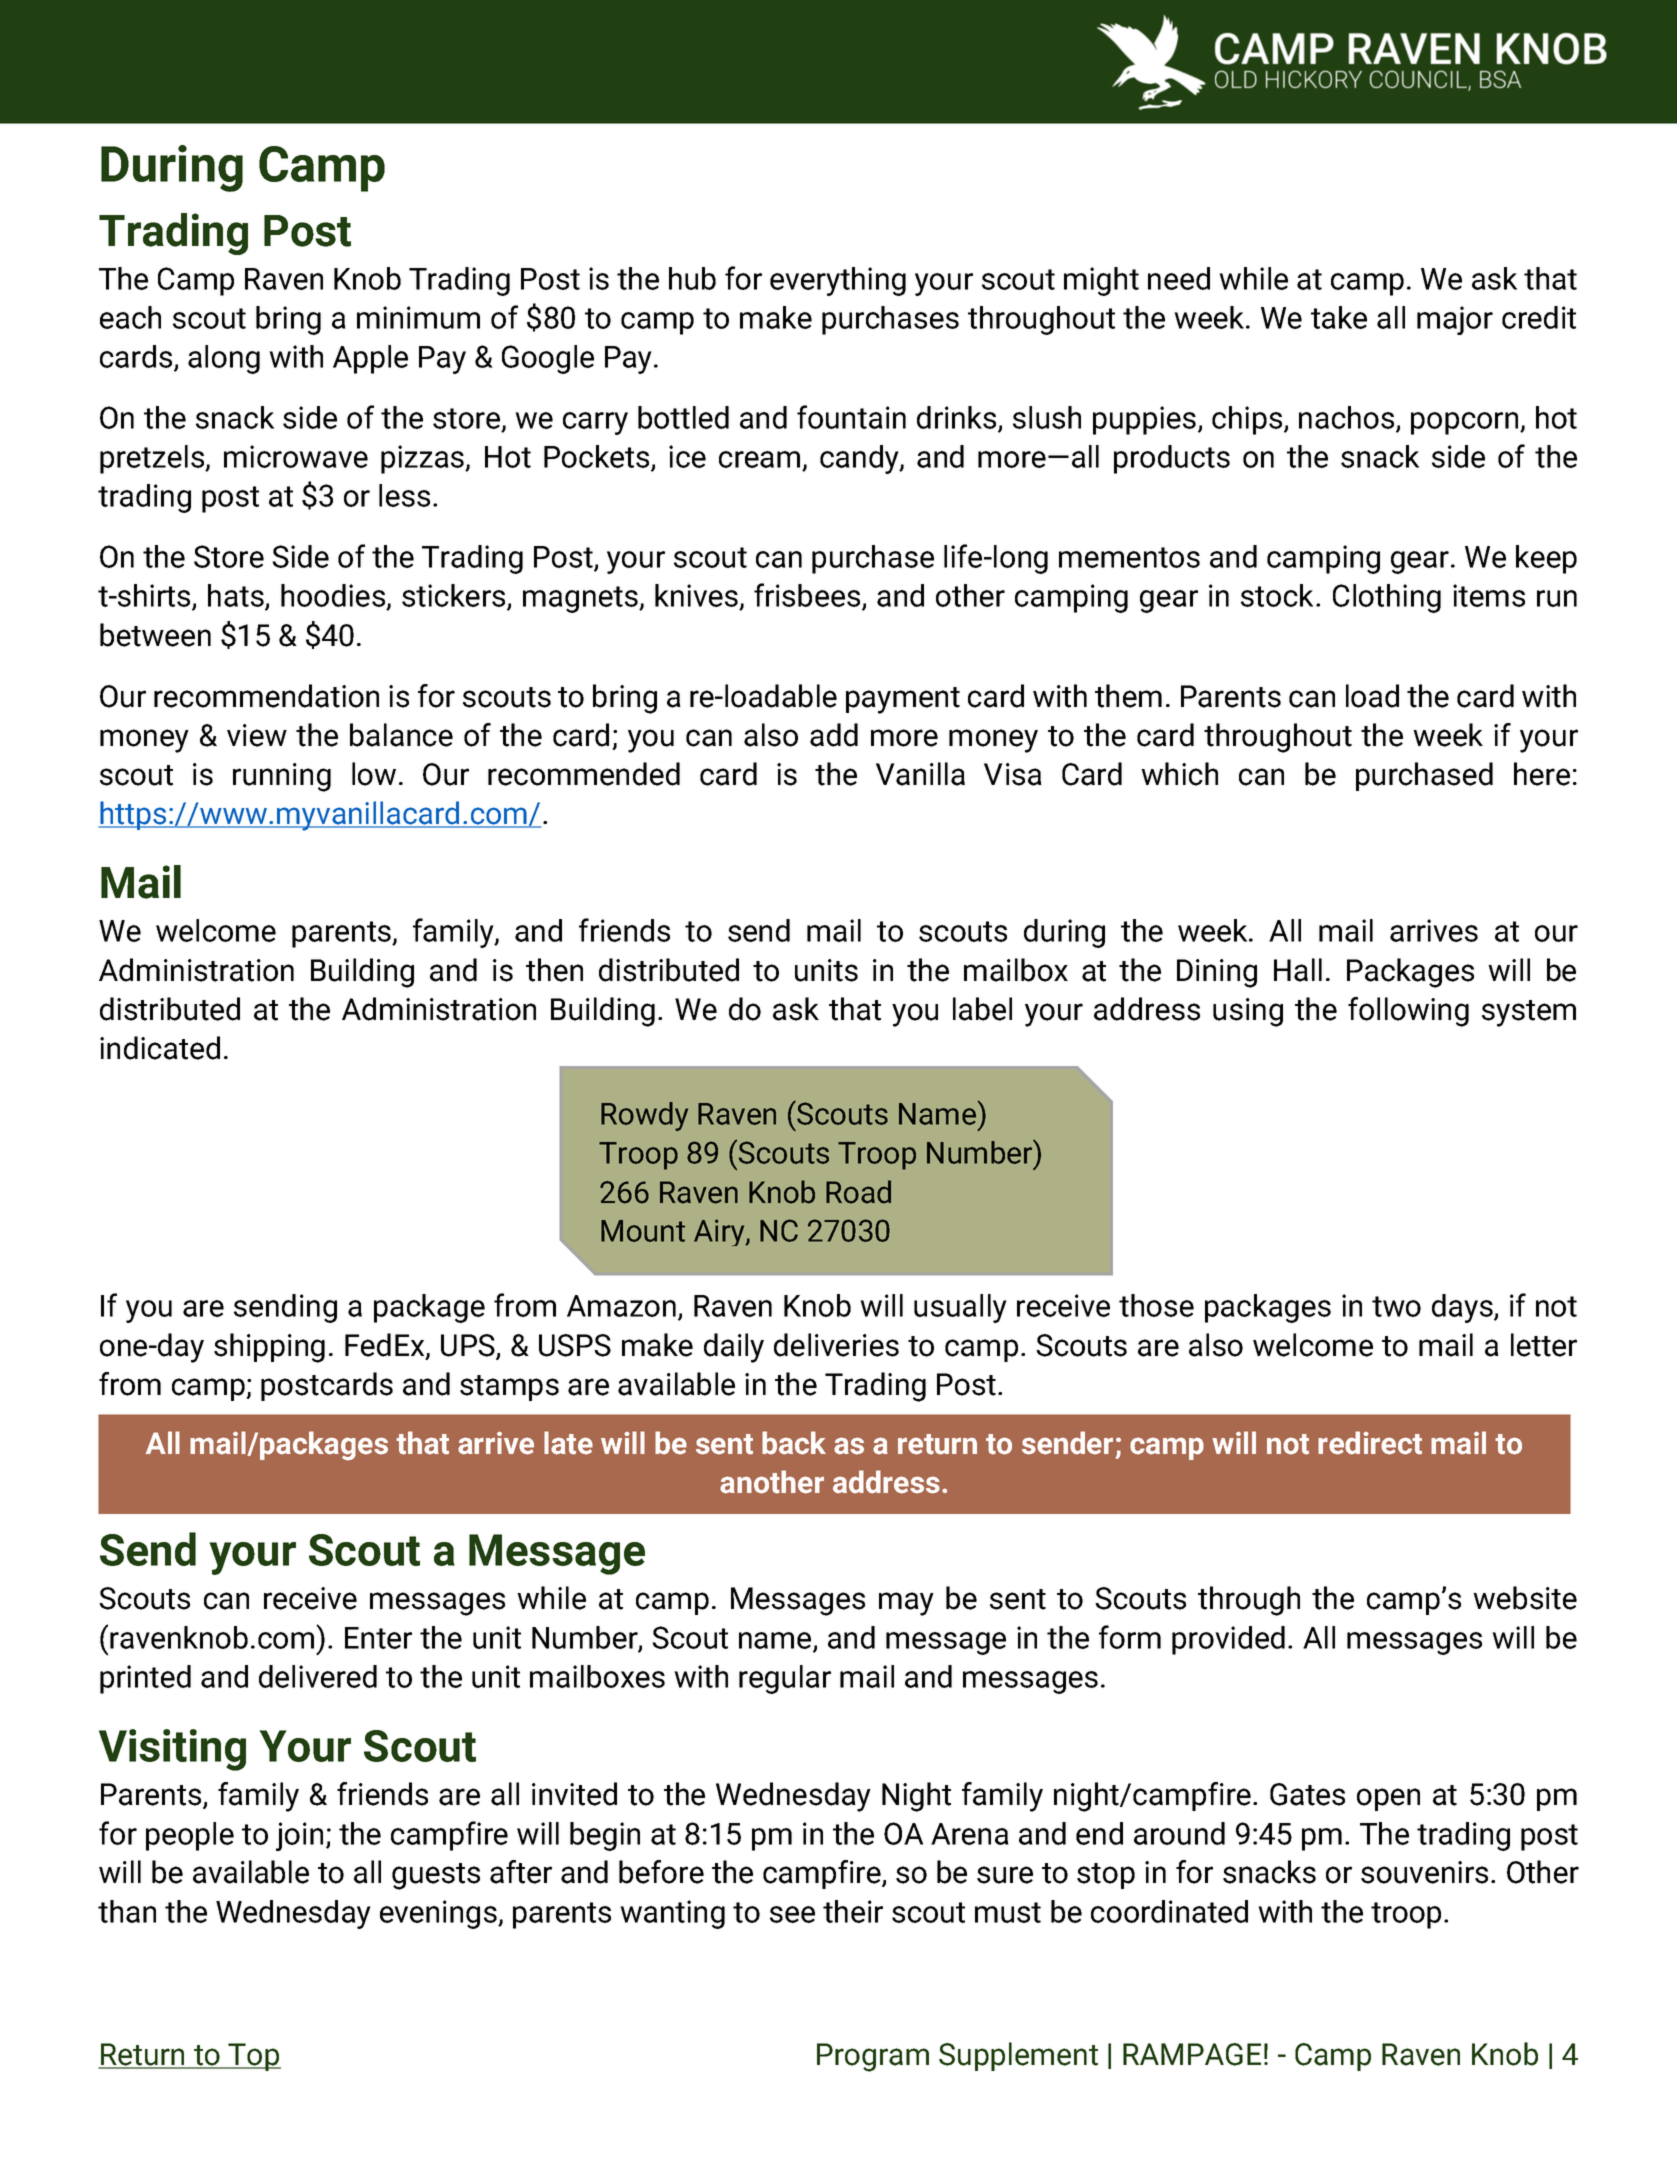 The height and width of the image is (2171, 1677). Describe the element at coordinates (439, 1914) in the image. I see `evenings` at that location.
